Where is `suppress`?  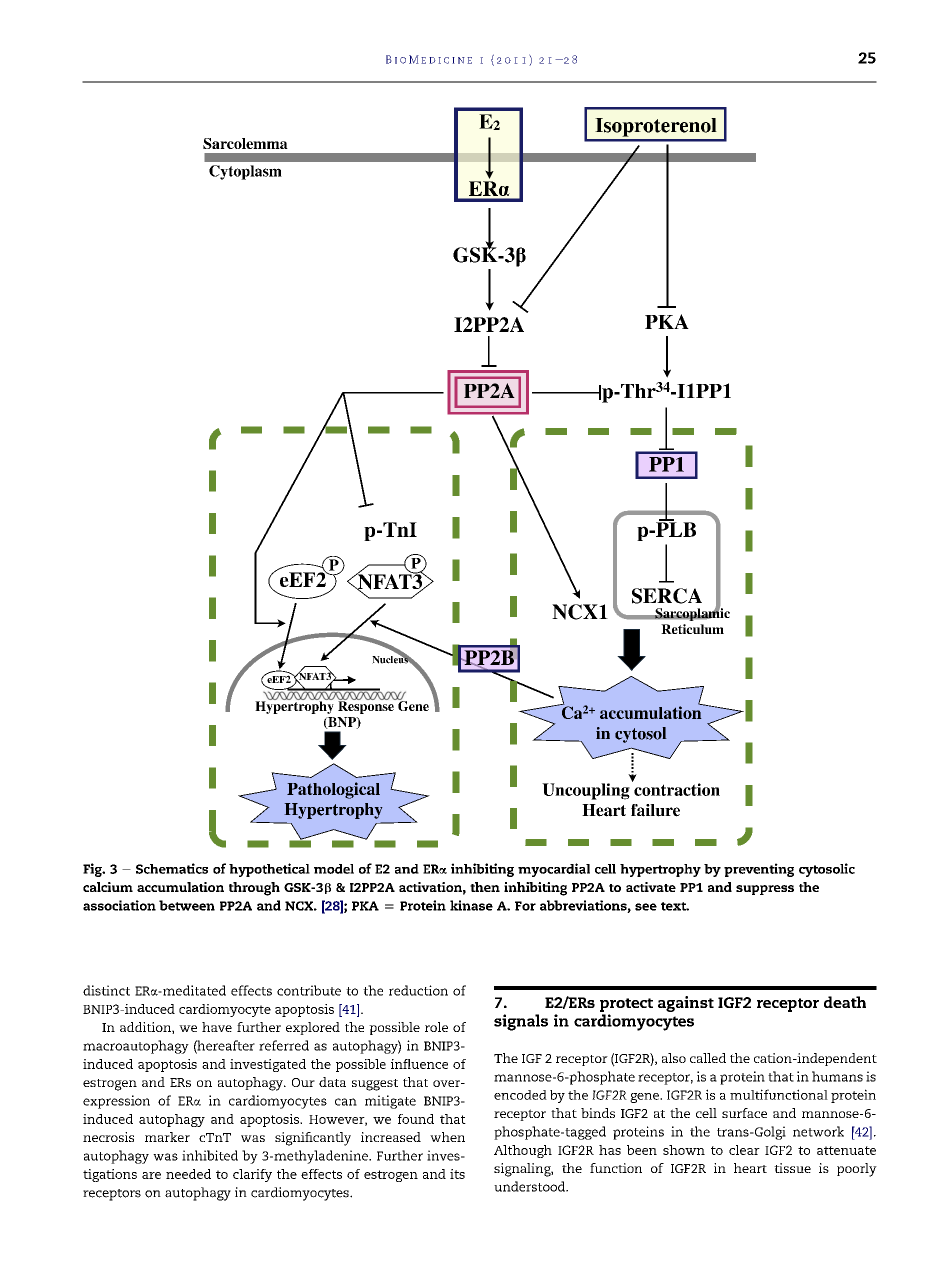 suppress is located at coordinates (765, 890).
